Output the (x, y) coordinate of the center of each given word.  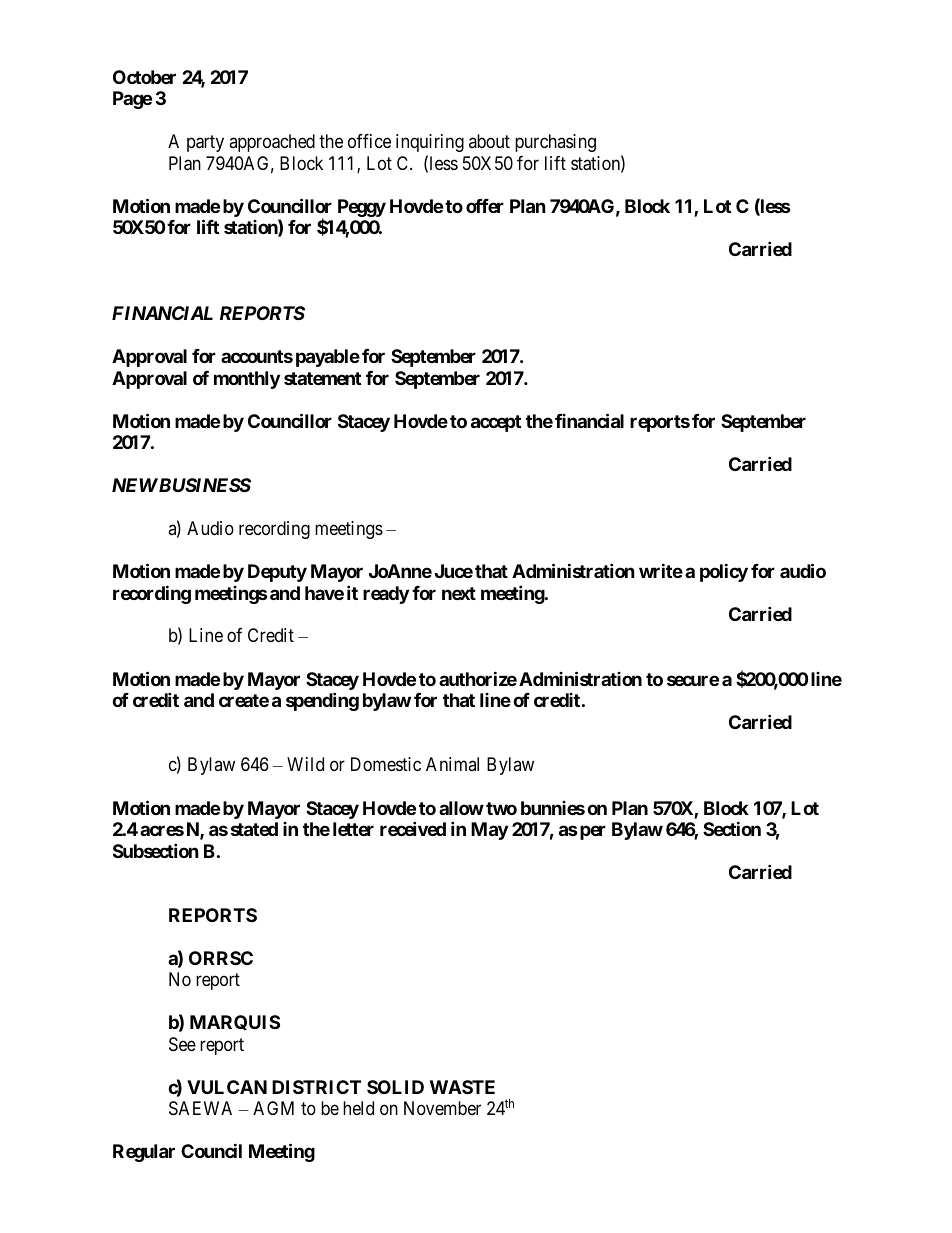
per (591, 832)
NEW (135, 485)
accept (496, 423)
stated (254, 829)
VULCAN (227, 1087)
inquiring (430, 143)
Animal (452, 764)
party (205, 143)
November (442, 1108)
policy (724, 572)
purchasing (555, 143)
